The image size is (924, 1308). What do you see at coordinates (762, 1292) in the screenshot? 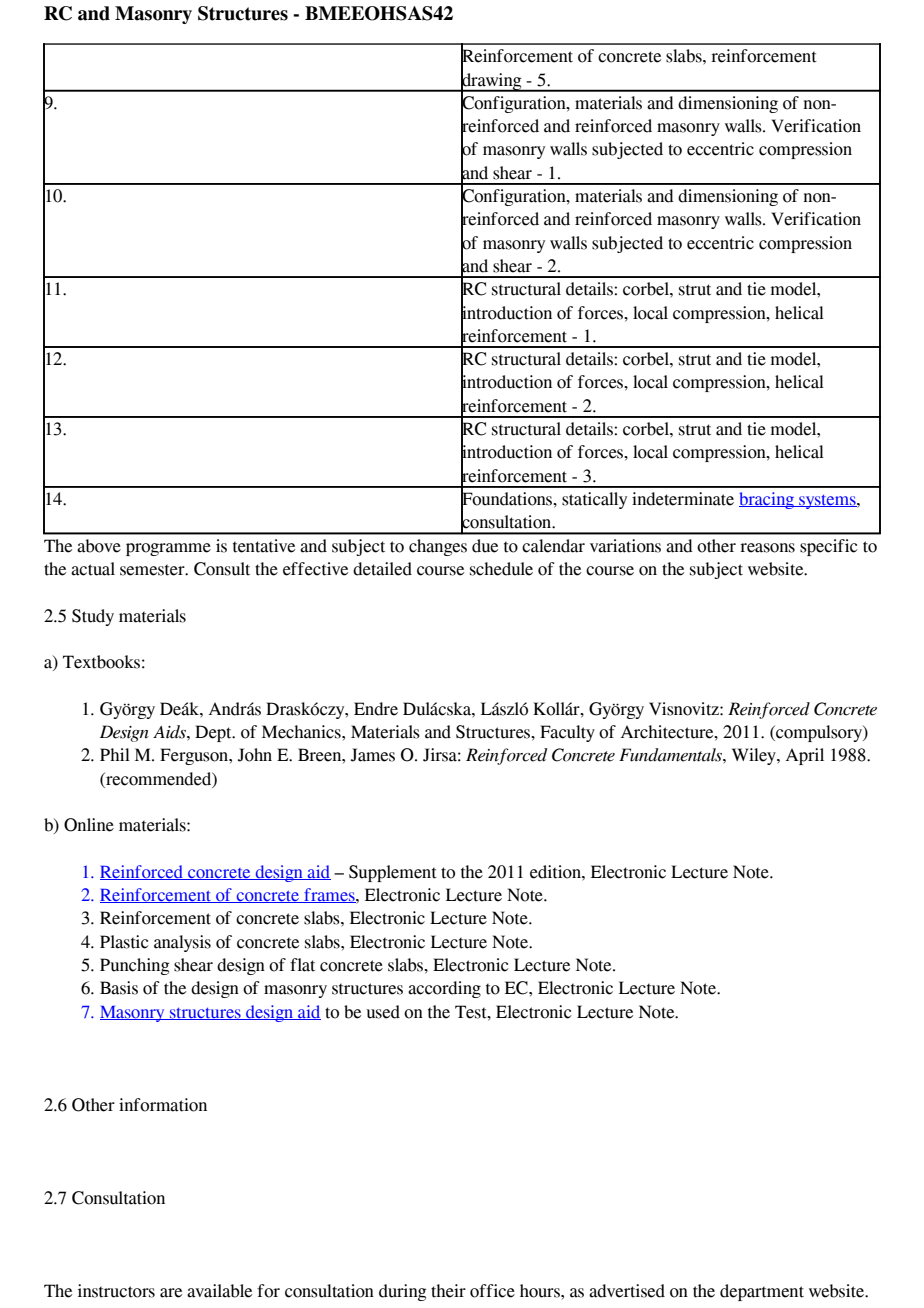
I see `department` at bounding box center [762, 1292].
